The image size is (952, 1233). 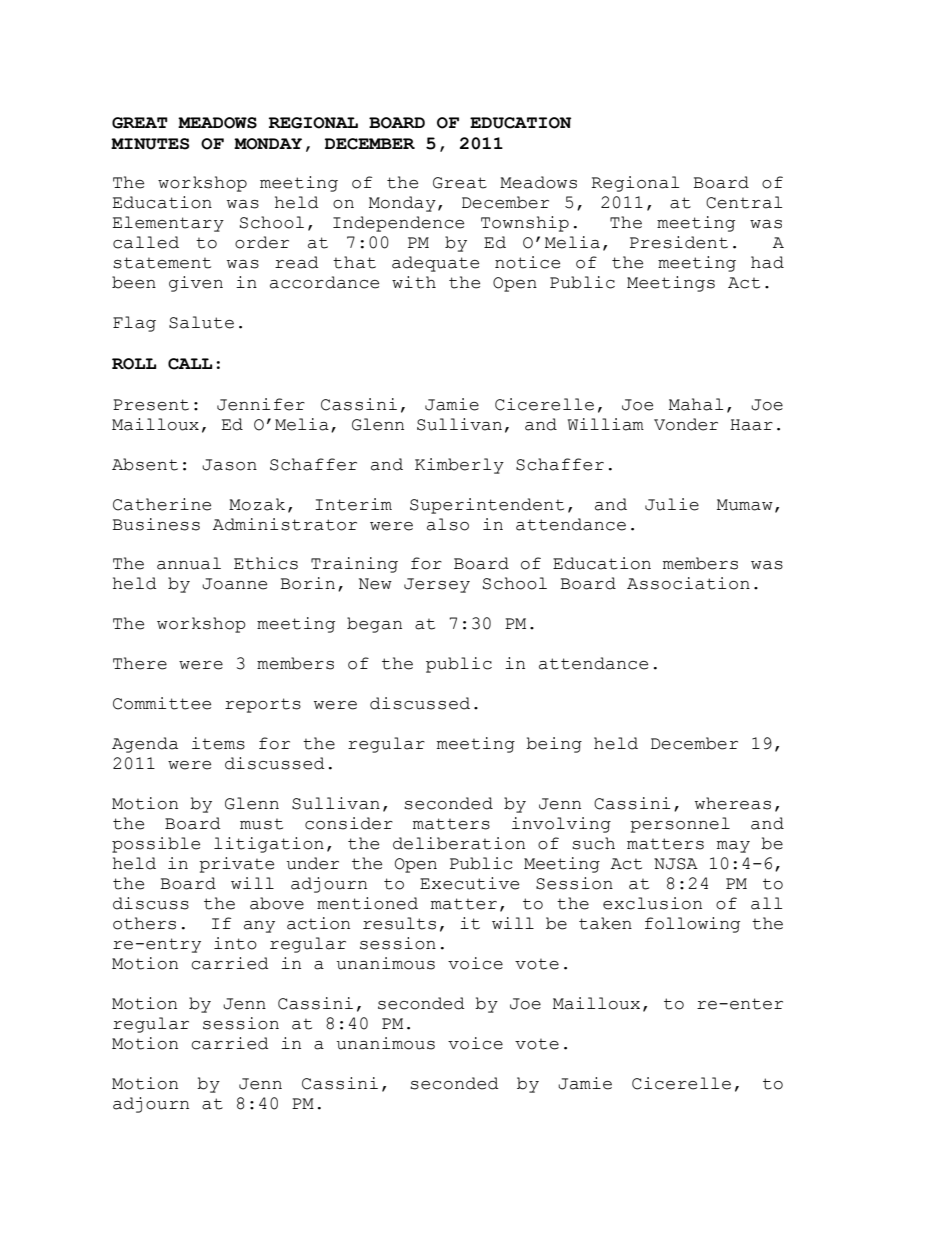 What do you see at coordinates (688, 583) in the screenshot?
I see `Association` at bounding box center [688, 583].
